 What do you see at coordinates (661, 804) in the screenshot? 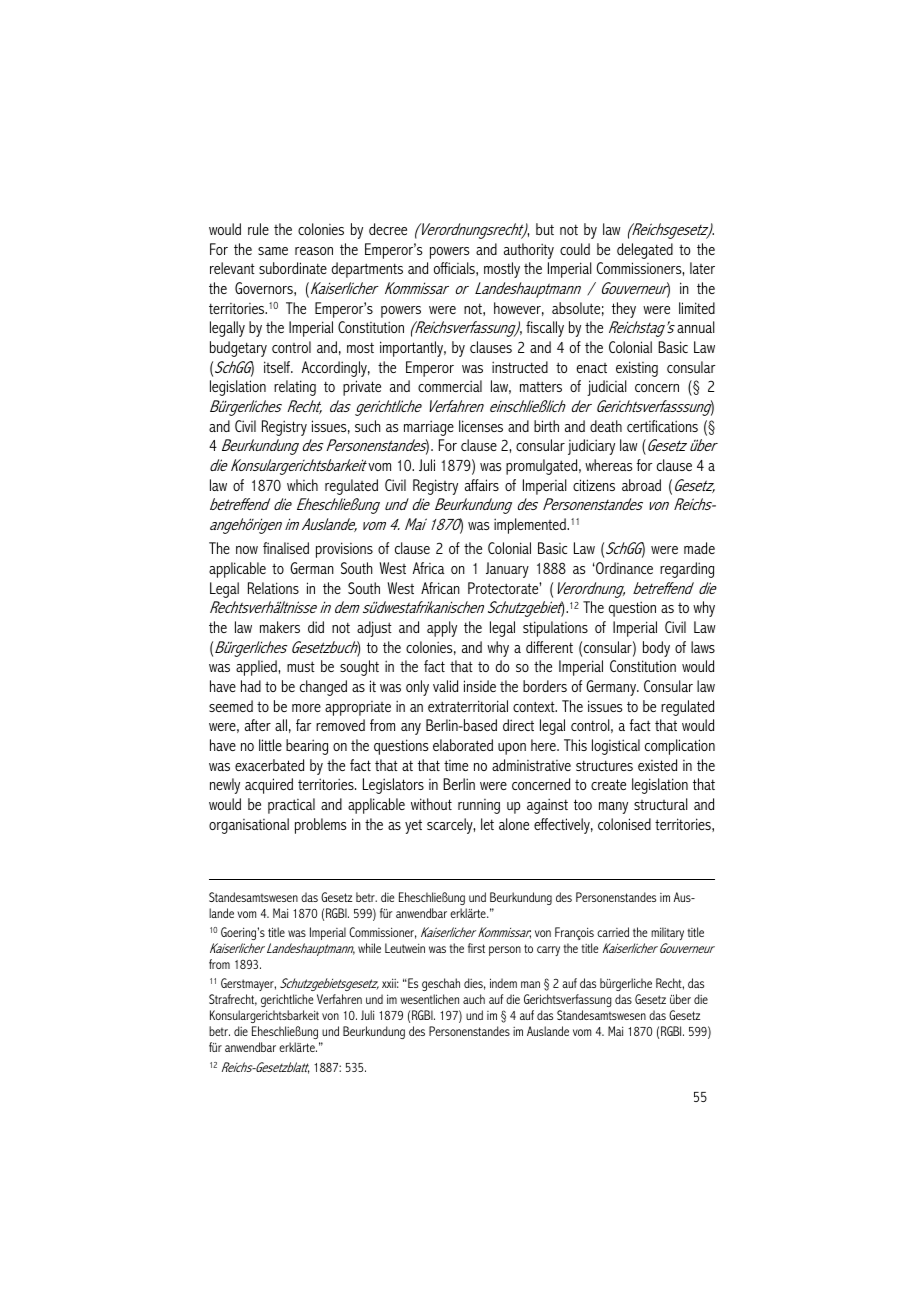
I see `structural` at bounding box center [661, 804].
